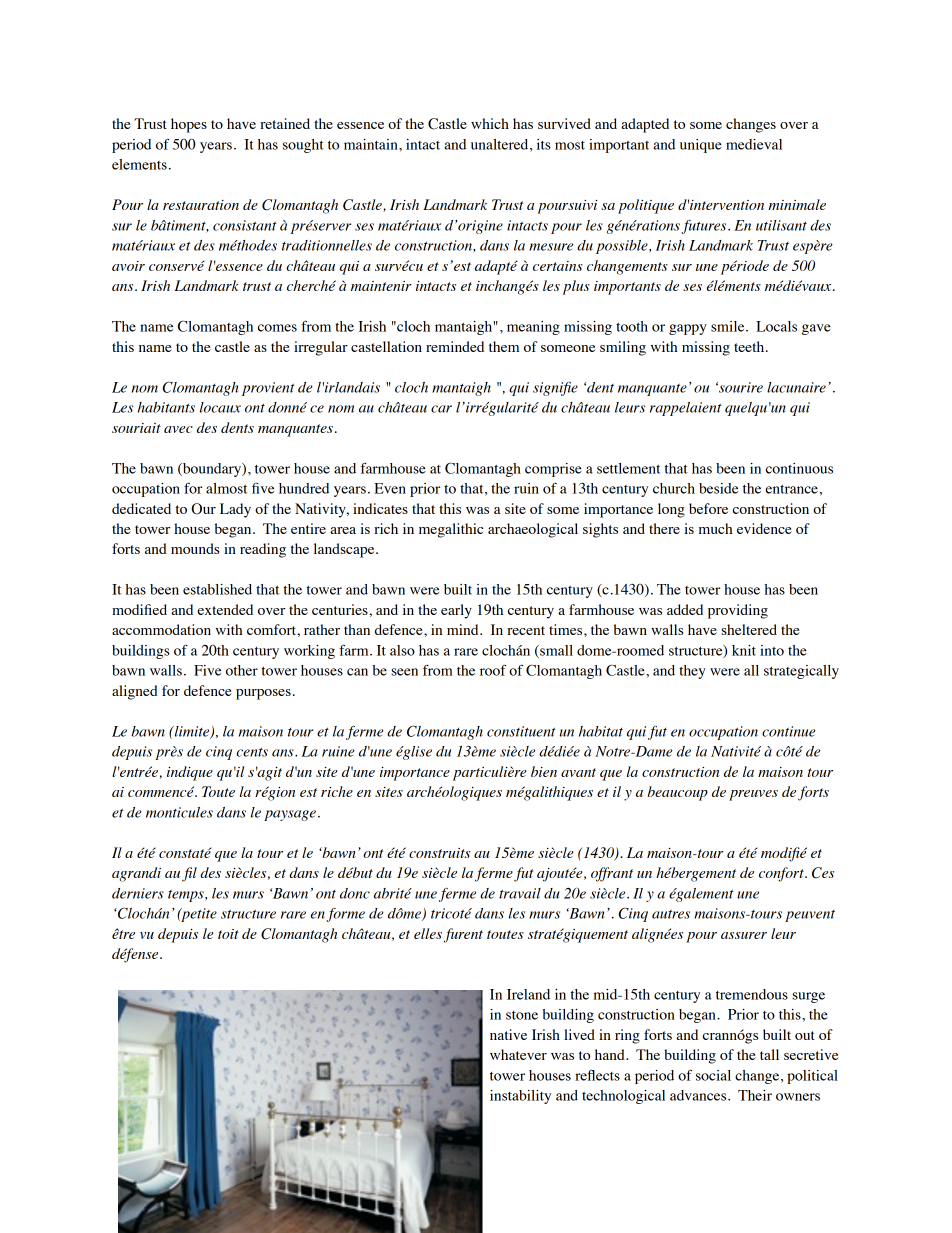 The width and height of the document is (952, 1233). What do you see at coordinates (504, 346) in the document?
I see `them` at bounding box center [504, 346].
